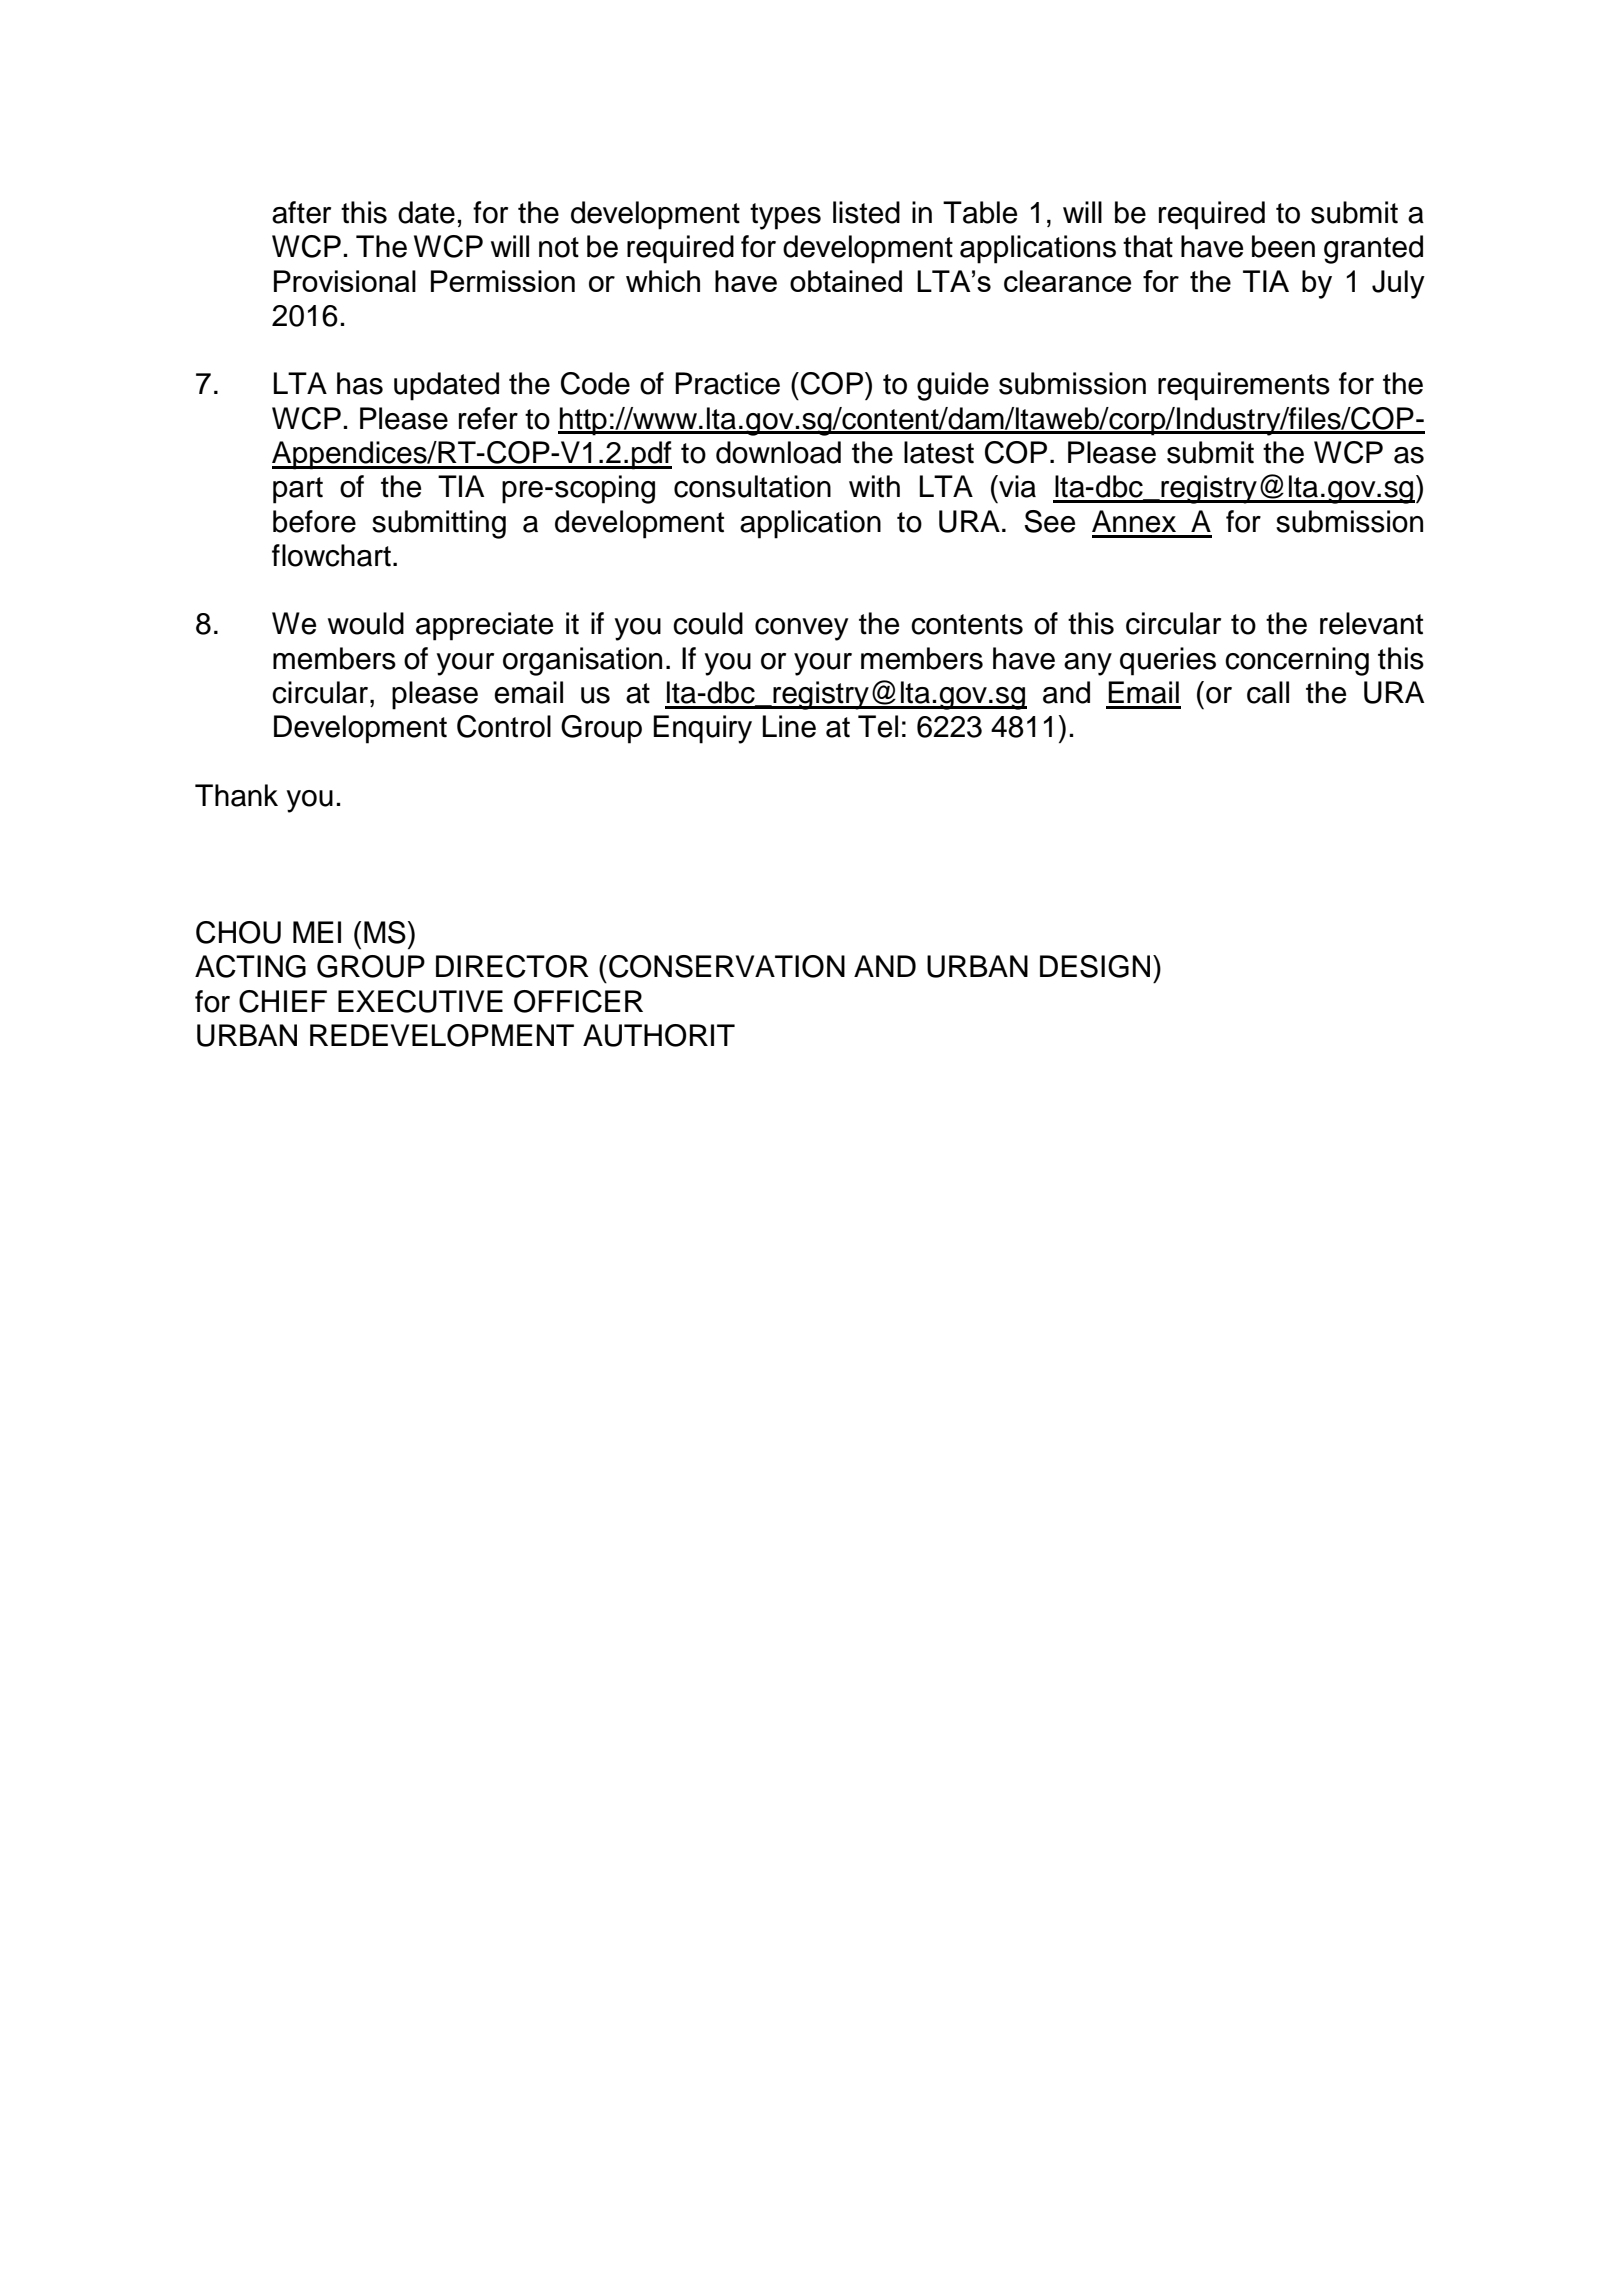 The height and width of the screenshot is (2282, 1614). Describe the element at coordinates (874, 486) in the screenshot. I see `with` at that location.
